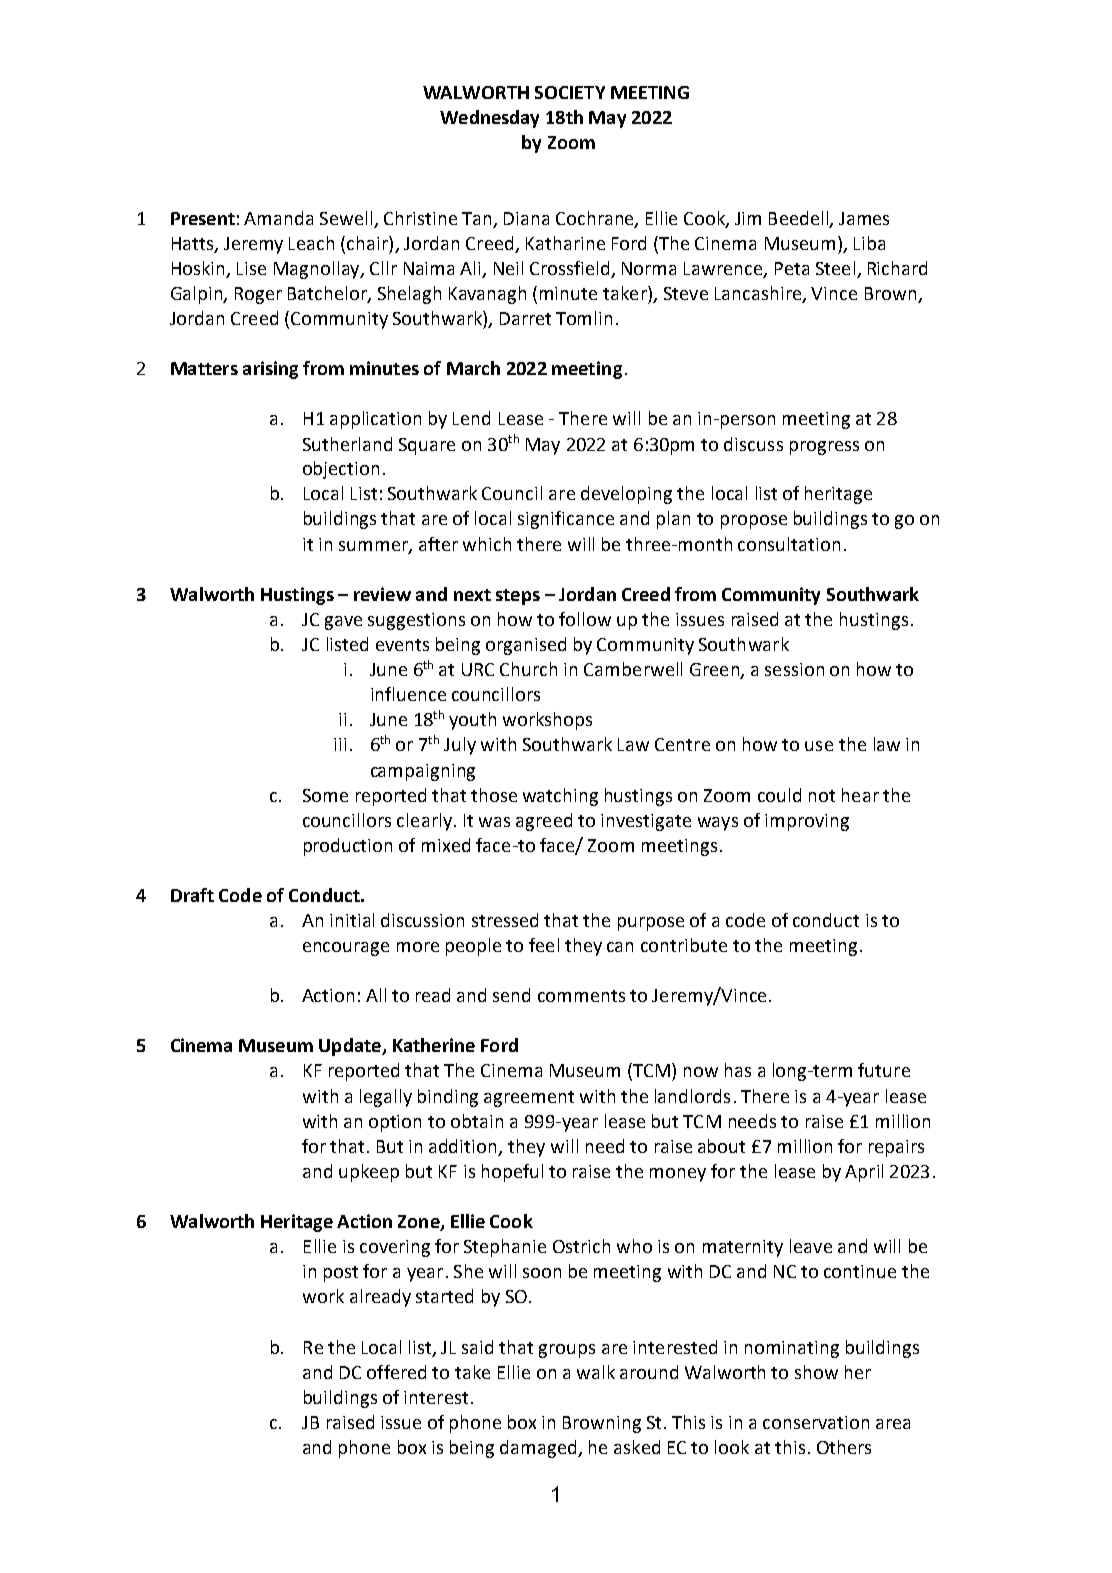  I want to click on offered, so click(396, 1372).
